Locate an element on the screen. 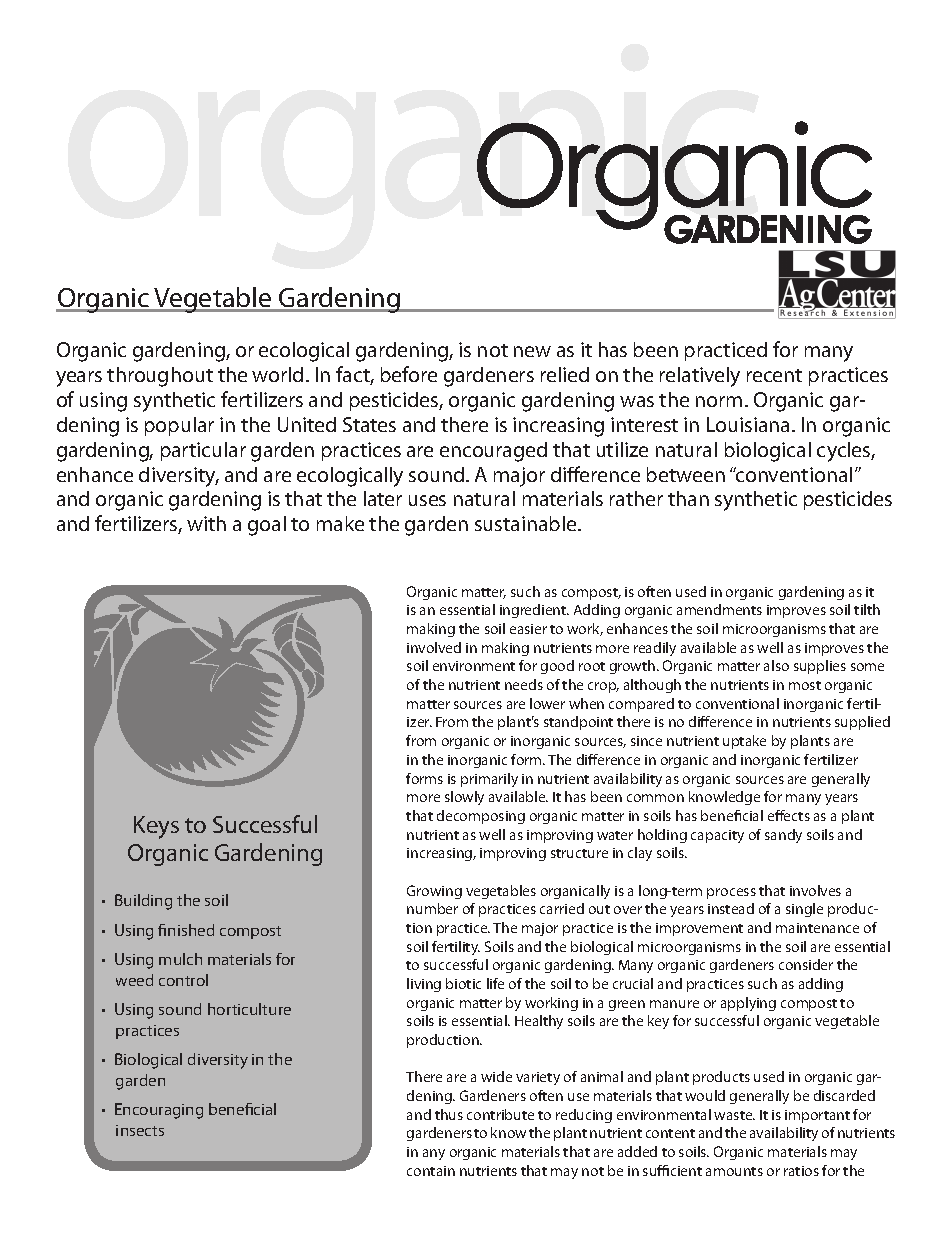 This screenshot has height=1233, width=952. recent is located at coordinates (774, 375).
